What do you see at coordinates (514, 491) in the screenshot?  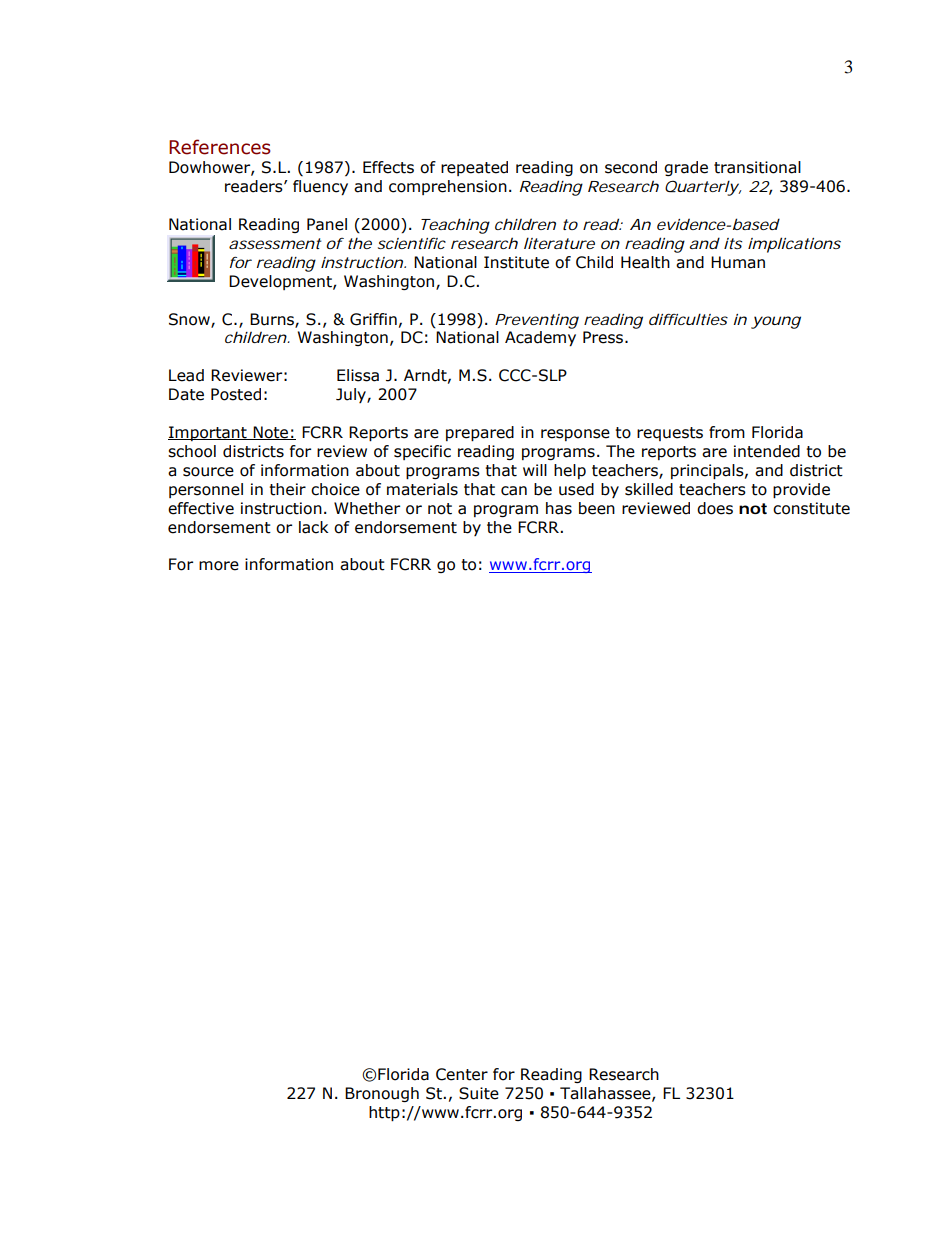 I see `can` at bounding box center [514, 491].
